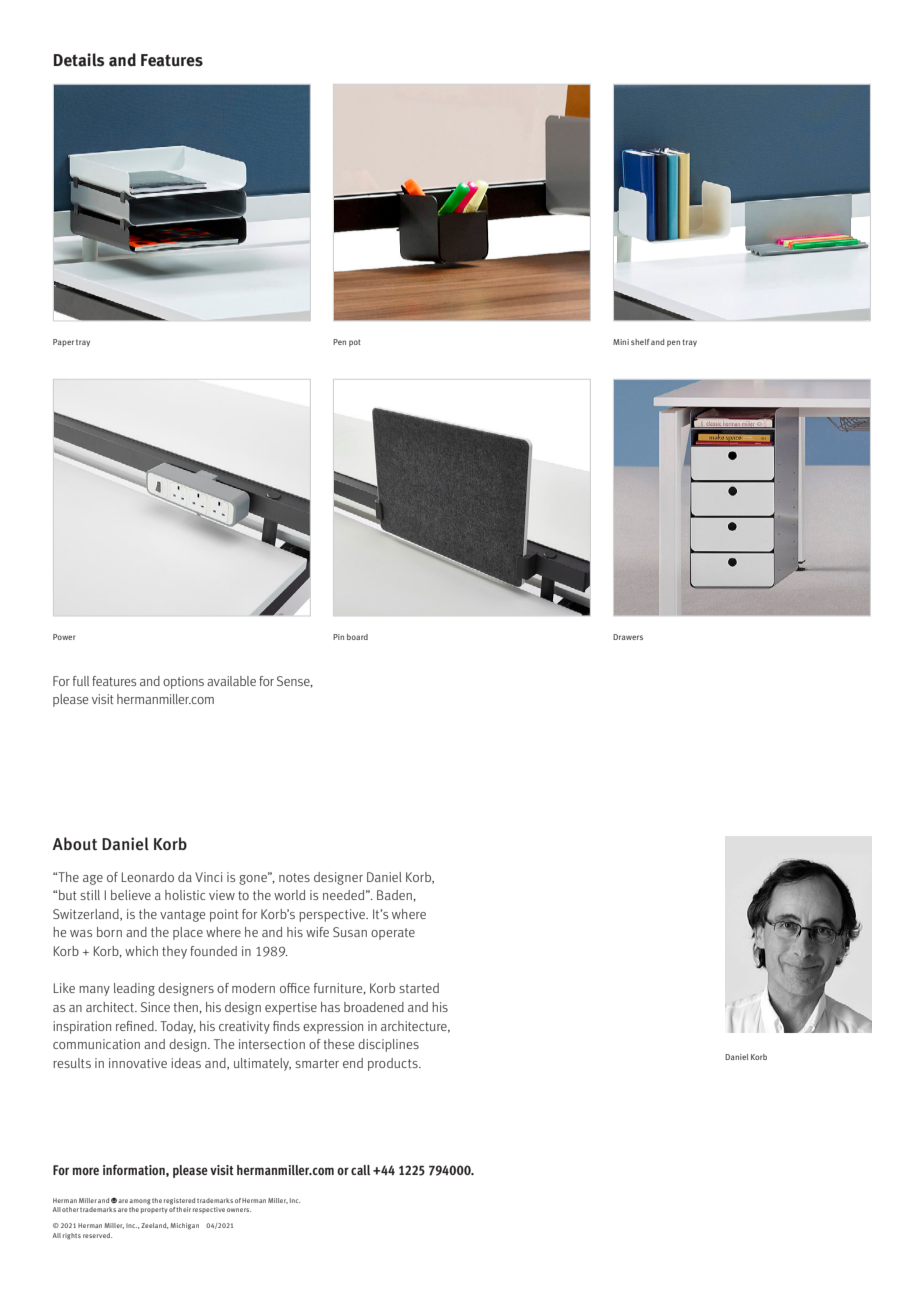 The image size is (924, 1308). What do you see at coordinates (355, 343) in the document?
I see `pot` at bounding box center [355, 343].
